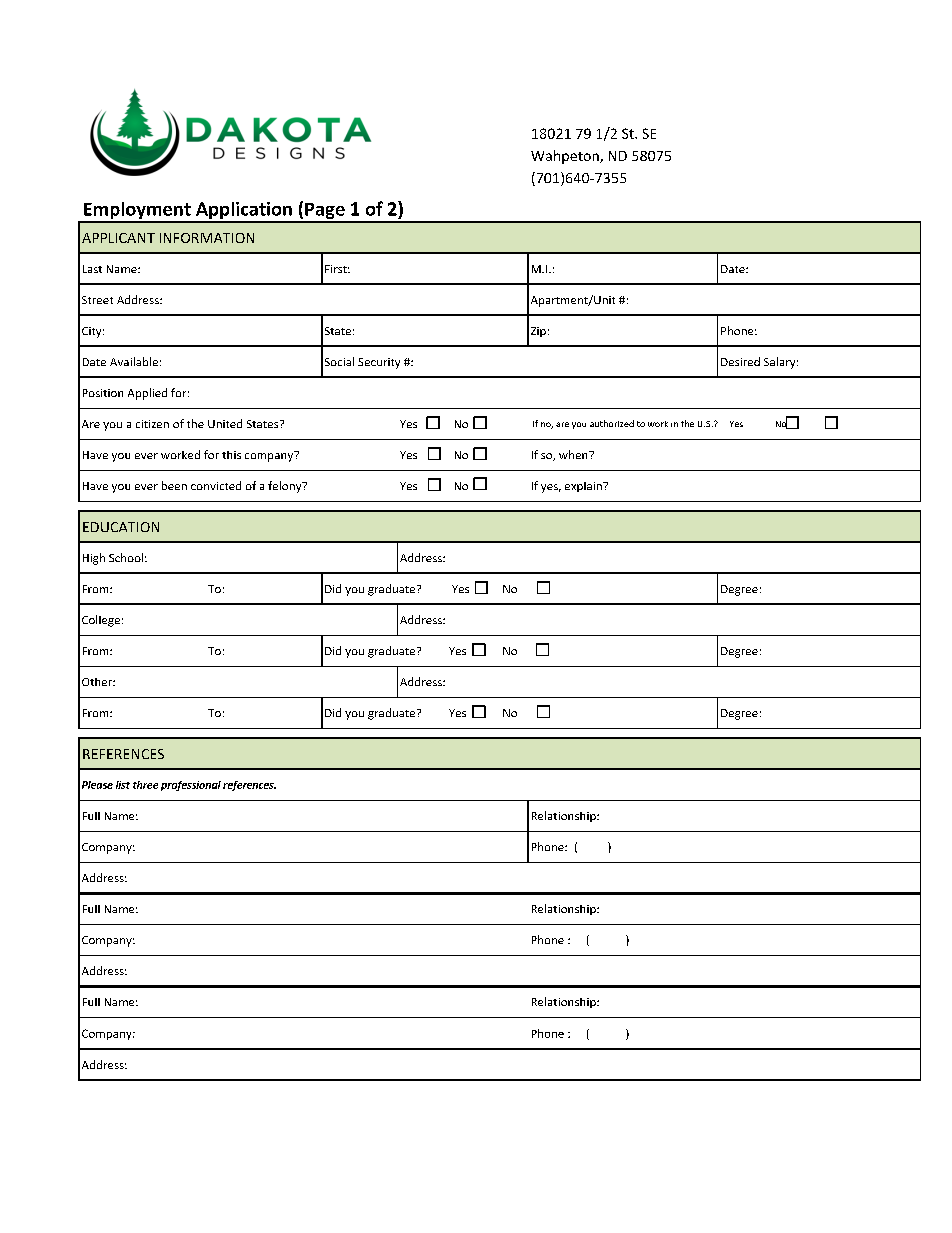  Describe the element at coordinates (101, 621) in the screenshot. I see `College` at that location.
